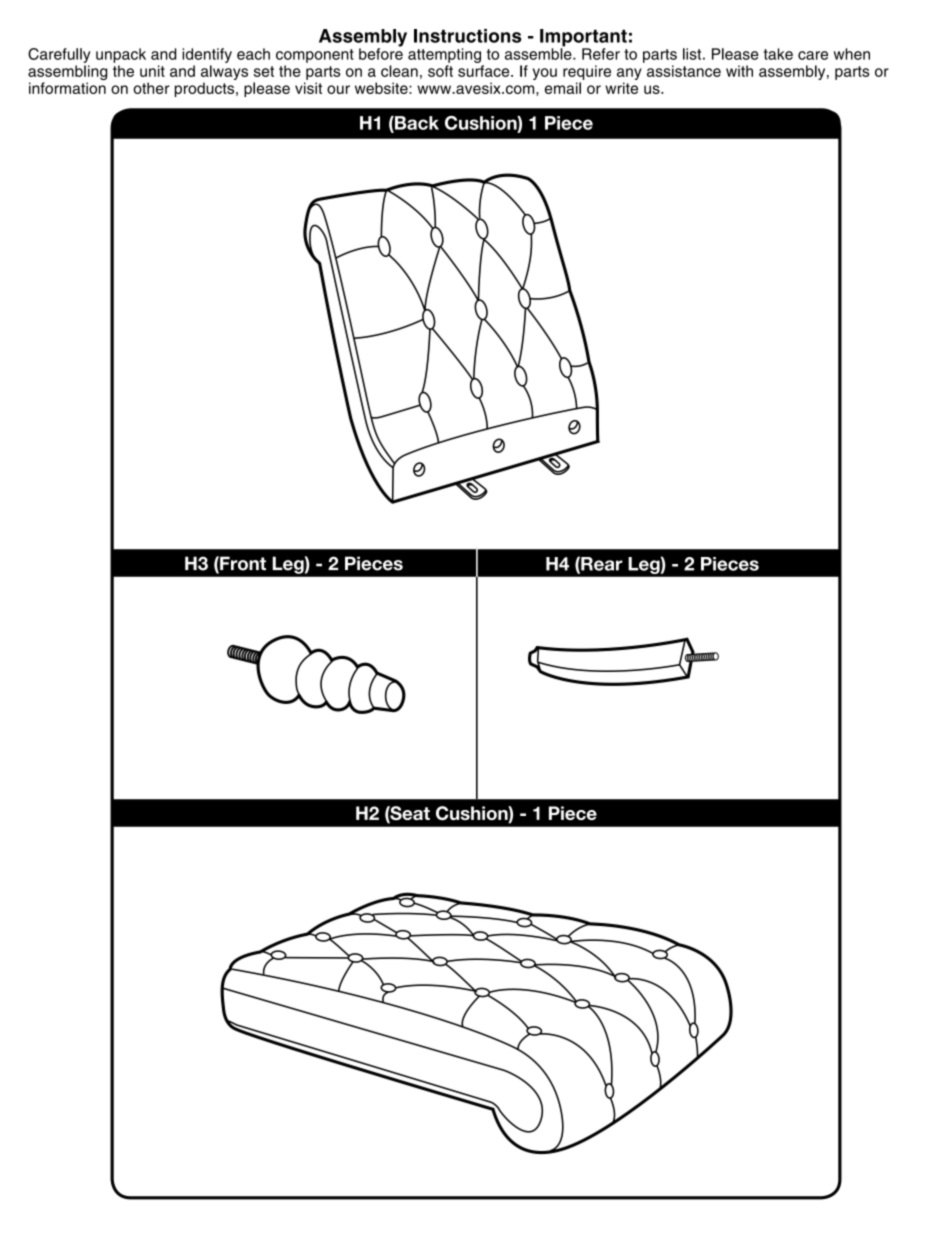  Describe the element at coordinates (416, 124) in the screenshot. I see `Back` at that location.
